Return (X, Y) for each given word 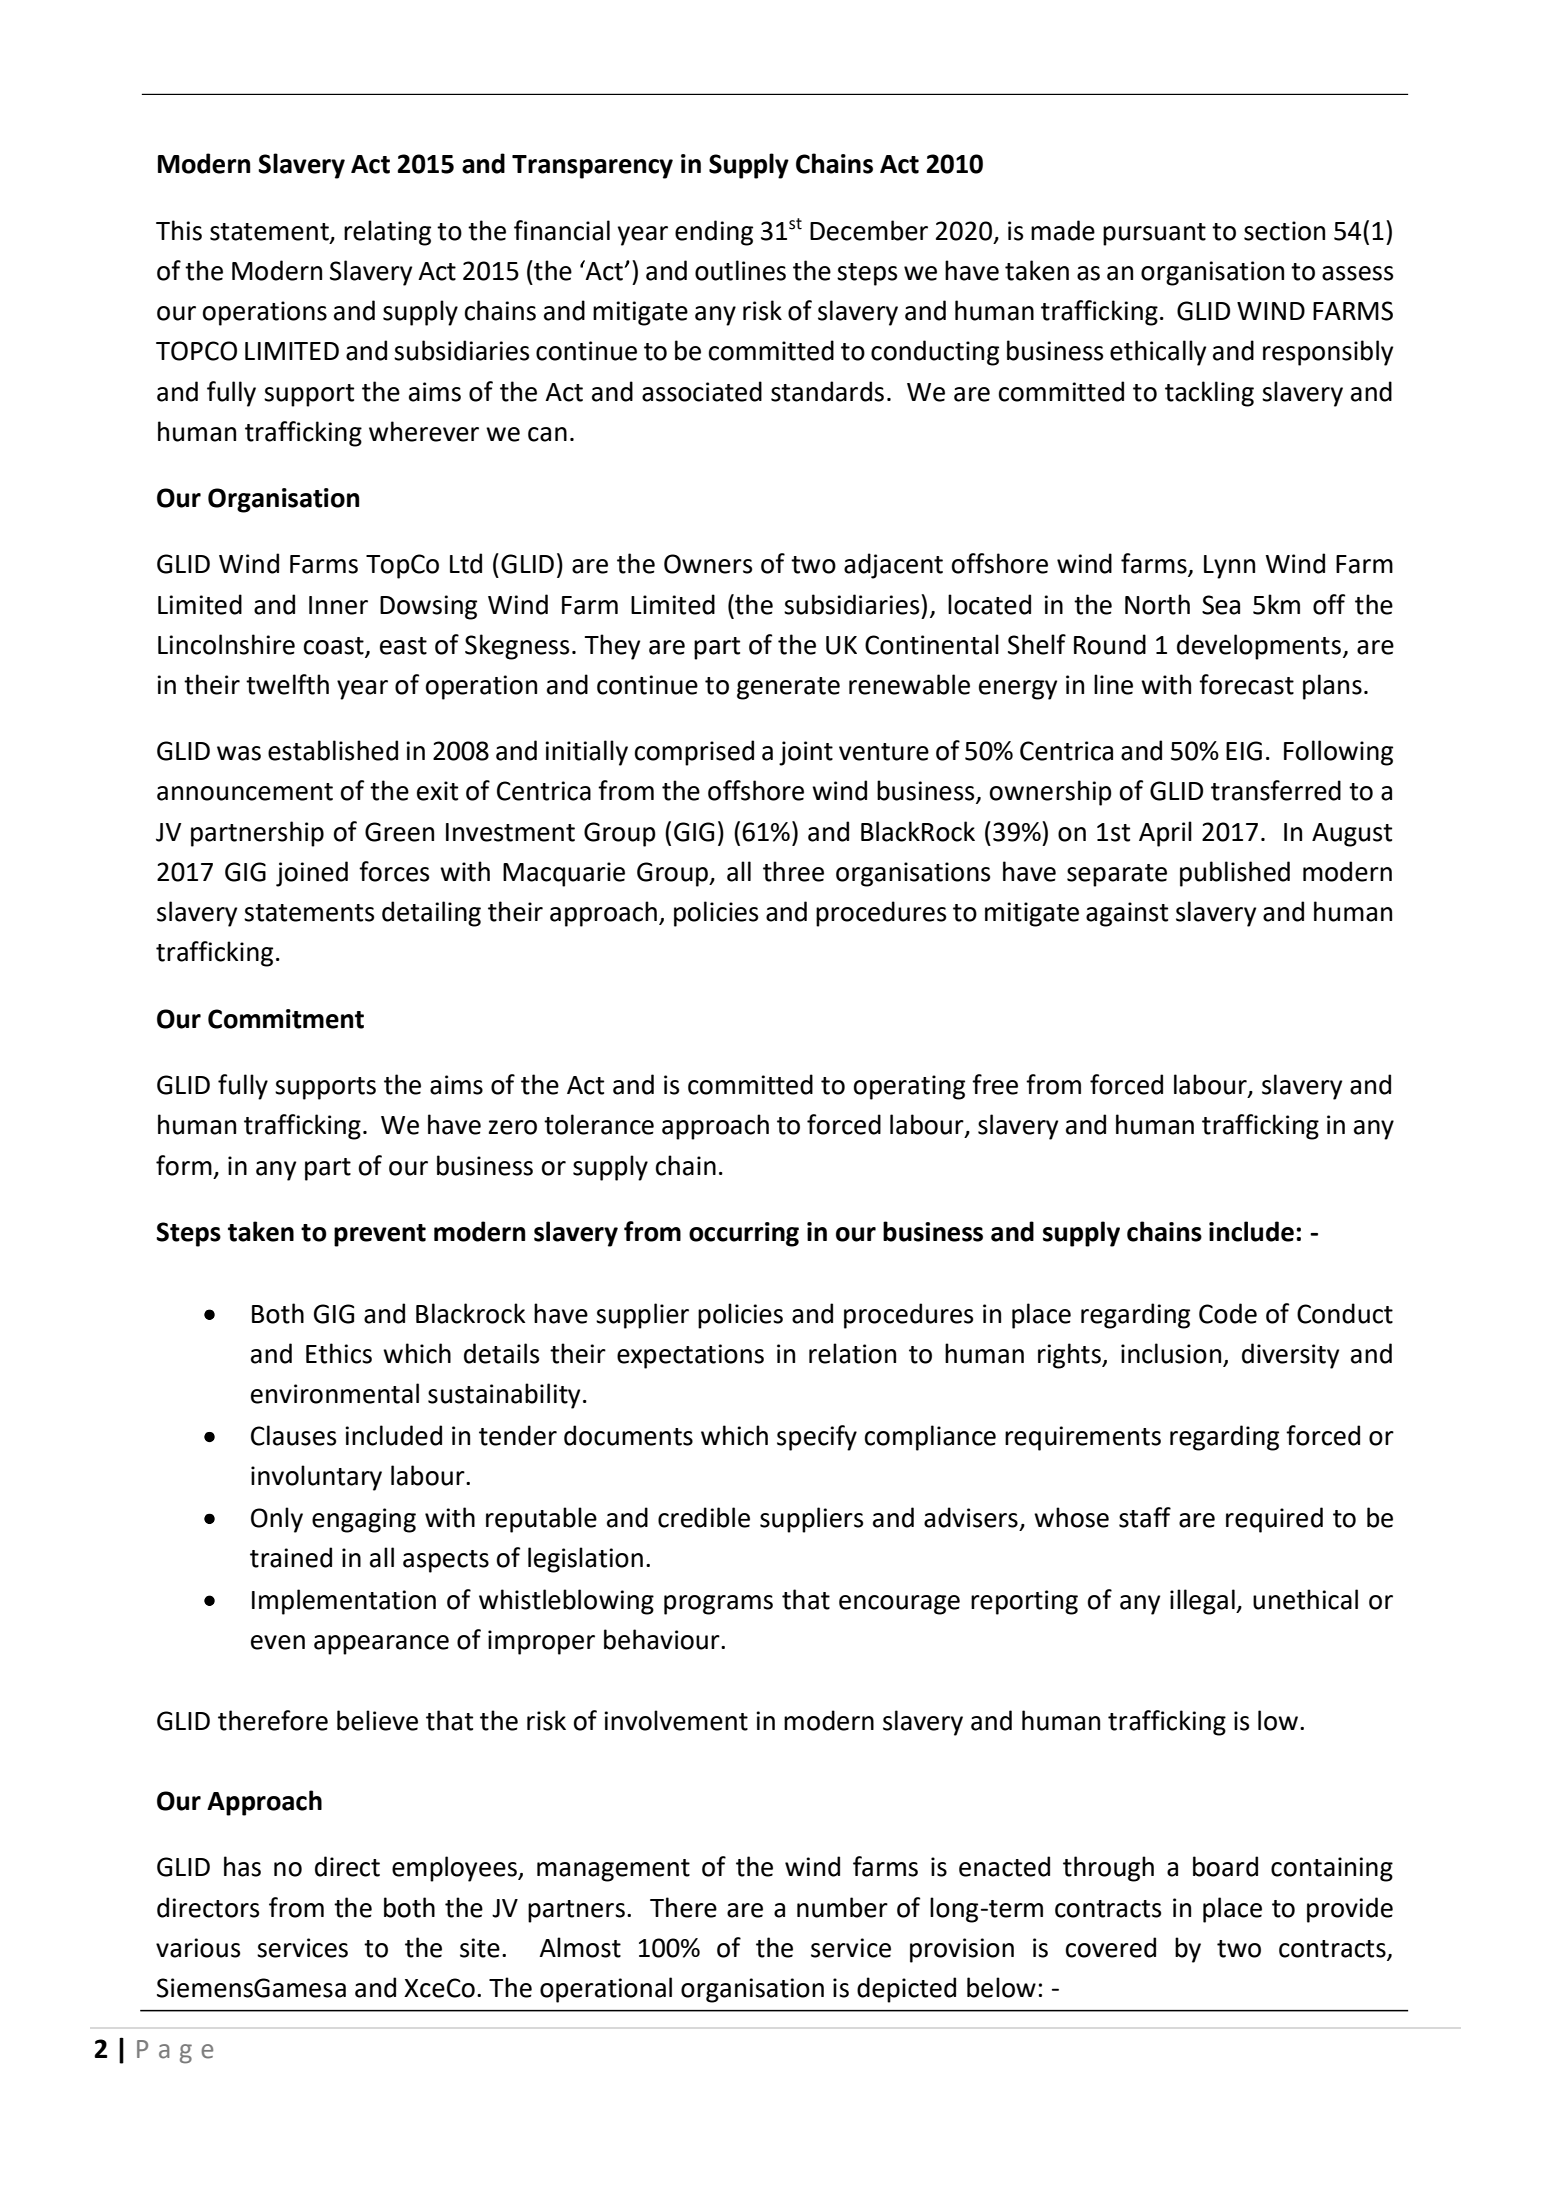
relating (387, 233)
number (842, 1907)
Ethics (339, 1353)
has (242, 1866)
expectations (690, 1356)
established (333, 750)
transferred (1276, 790)
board (1225, 1866)
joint (806, 753)
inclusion (1171, 1353)
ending (714, 233)
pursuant (1154, 234)
